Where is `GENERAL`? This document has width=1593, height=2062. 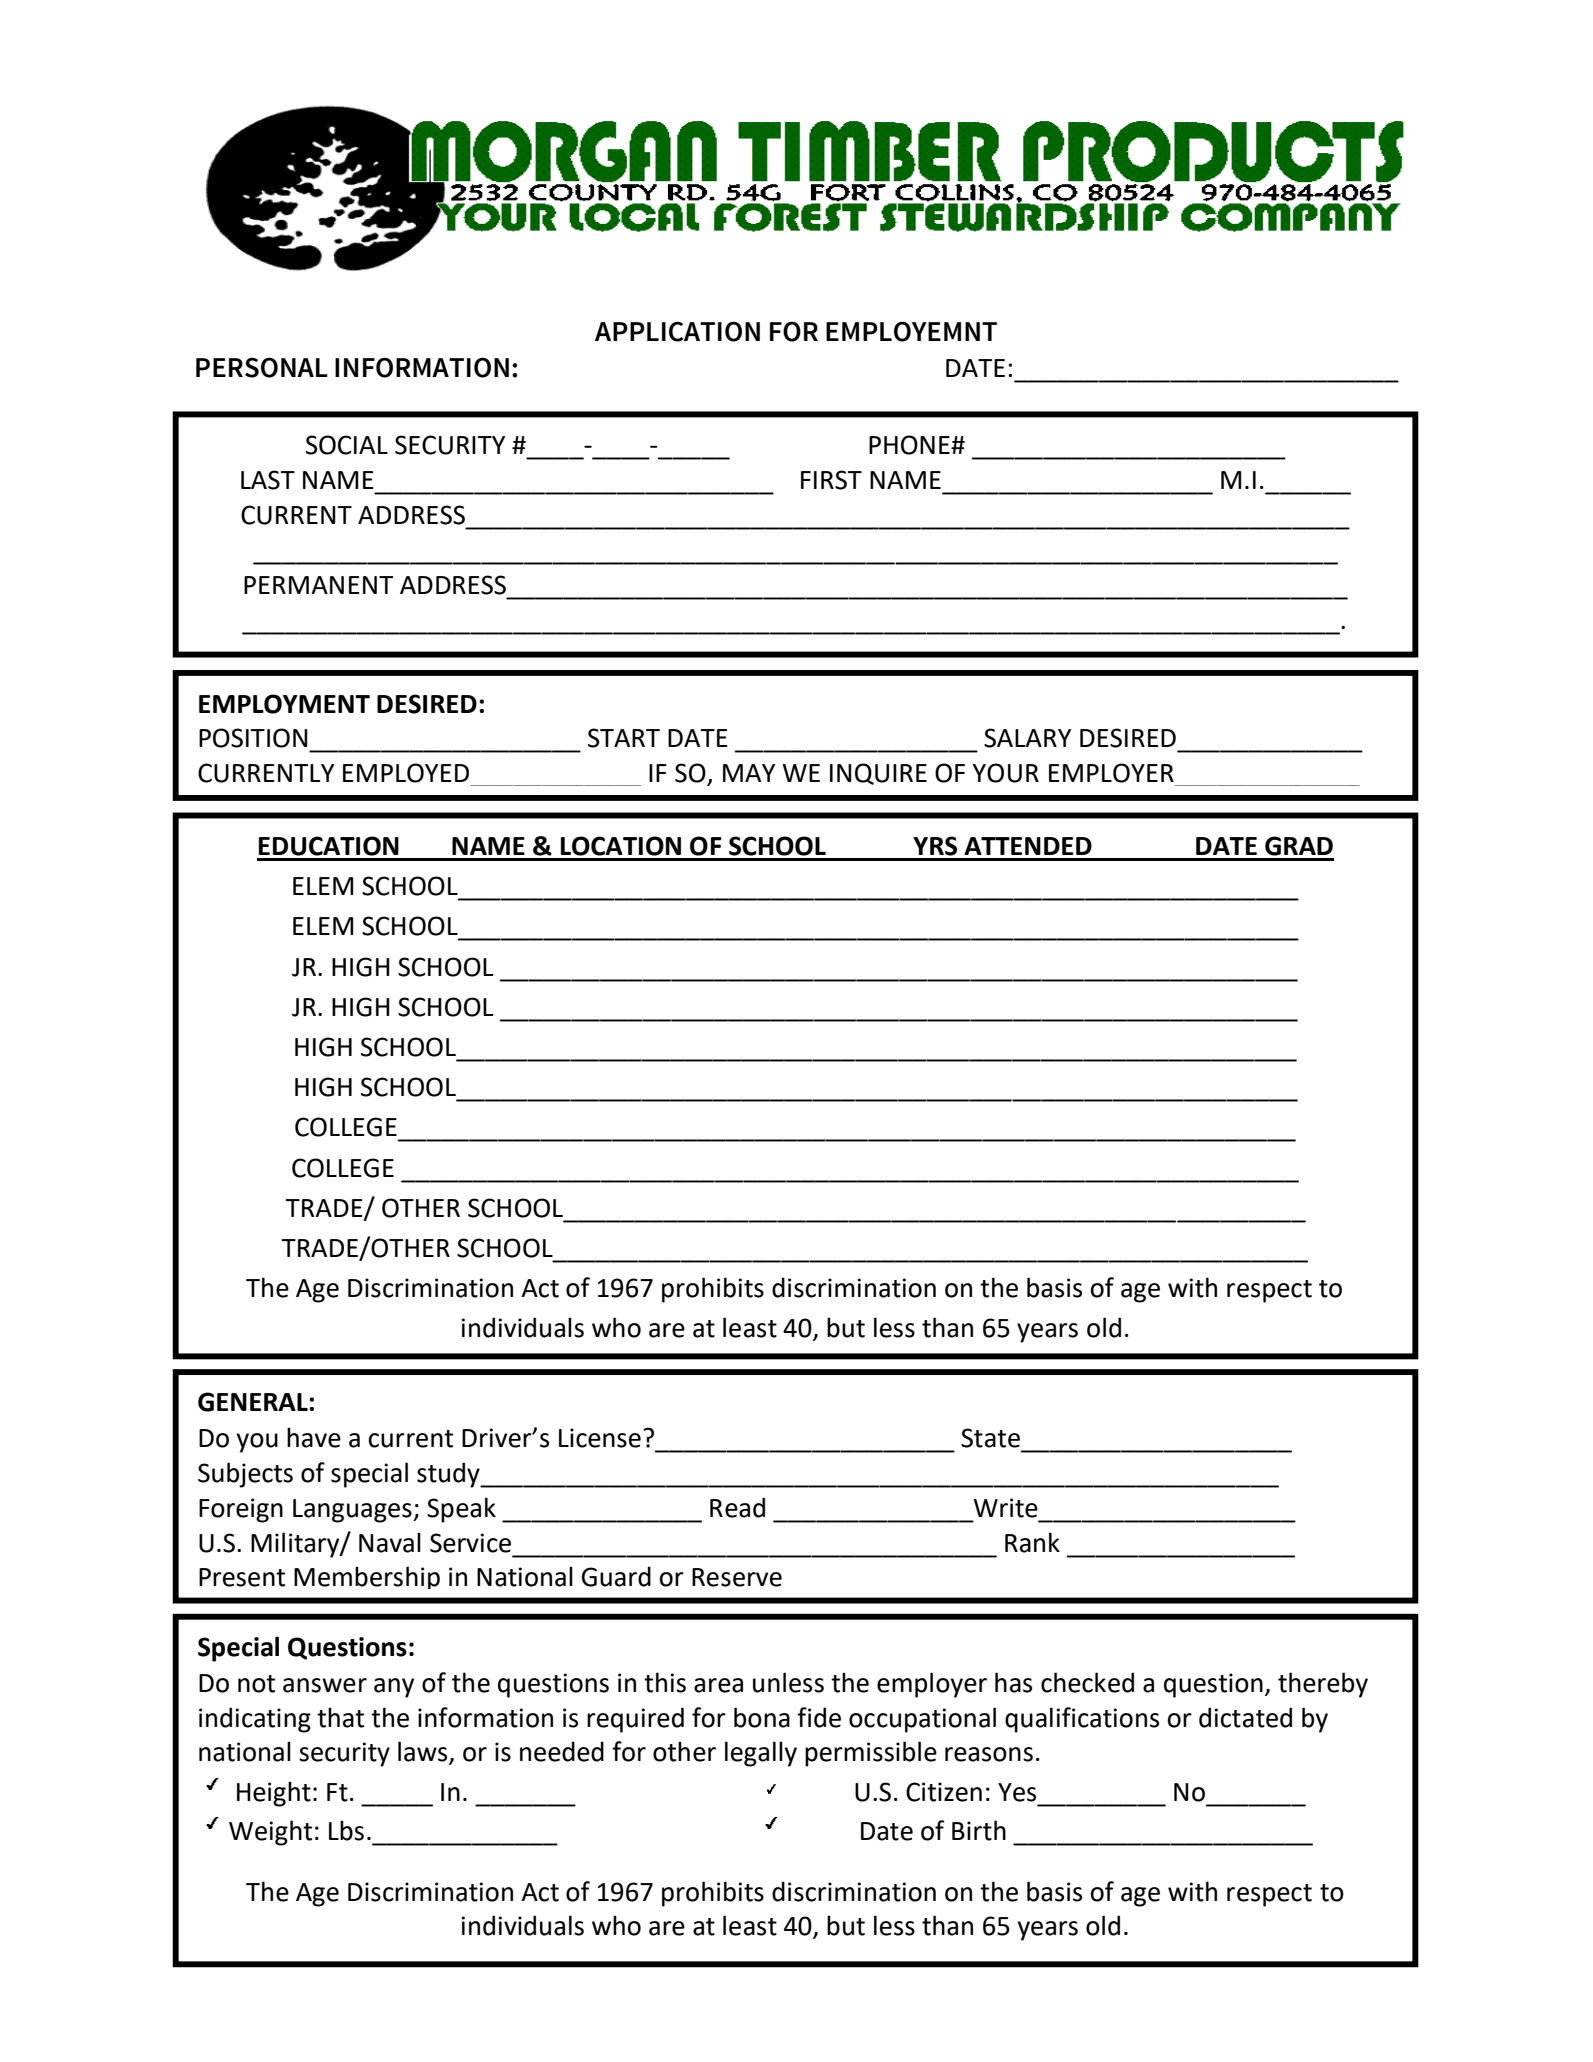 GENERAL is located at coordinates (254, 1402).
